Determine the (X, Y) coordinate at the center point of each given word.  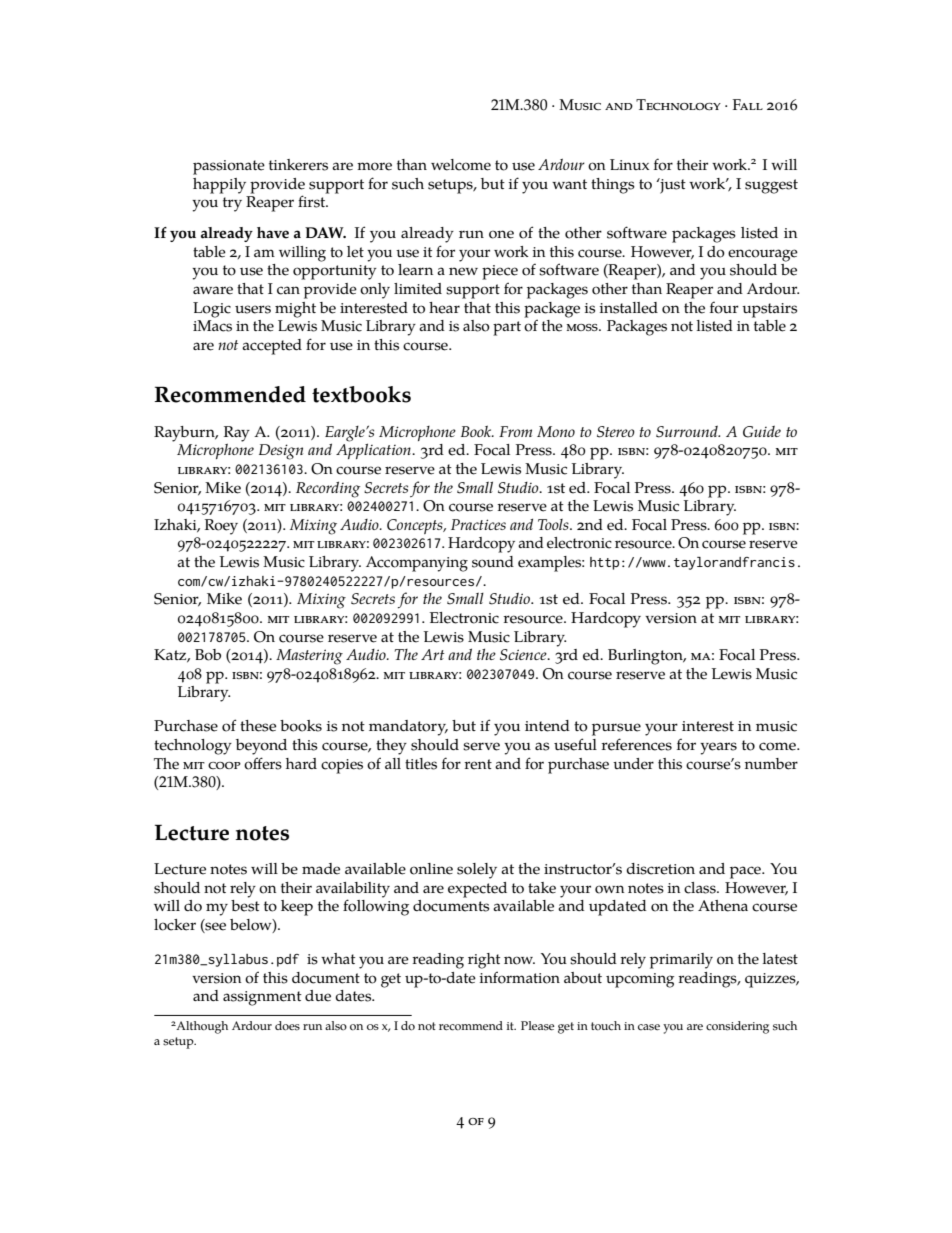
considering (737, 1027)
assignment (262, 998)
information (519, 977)
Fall (748, 104)
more (374, 166)
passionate (229, 167)
